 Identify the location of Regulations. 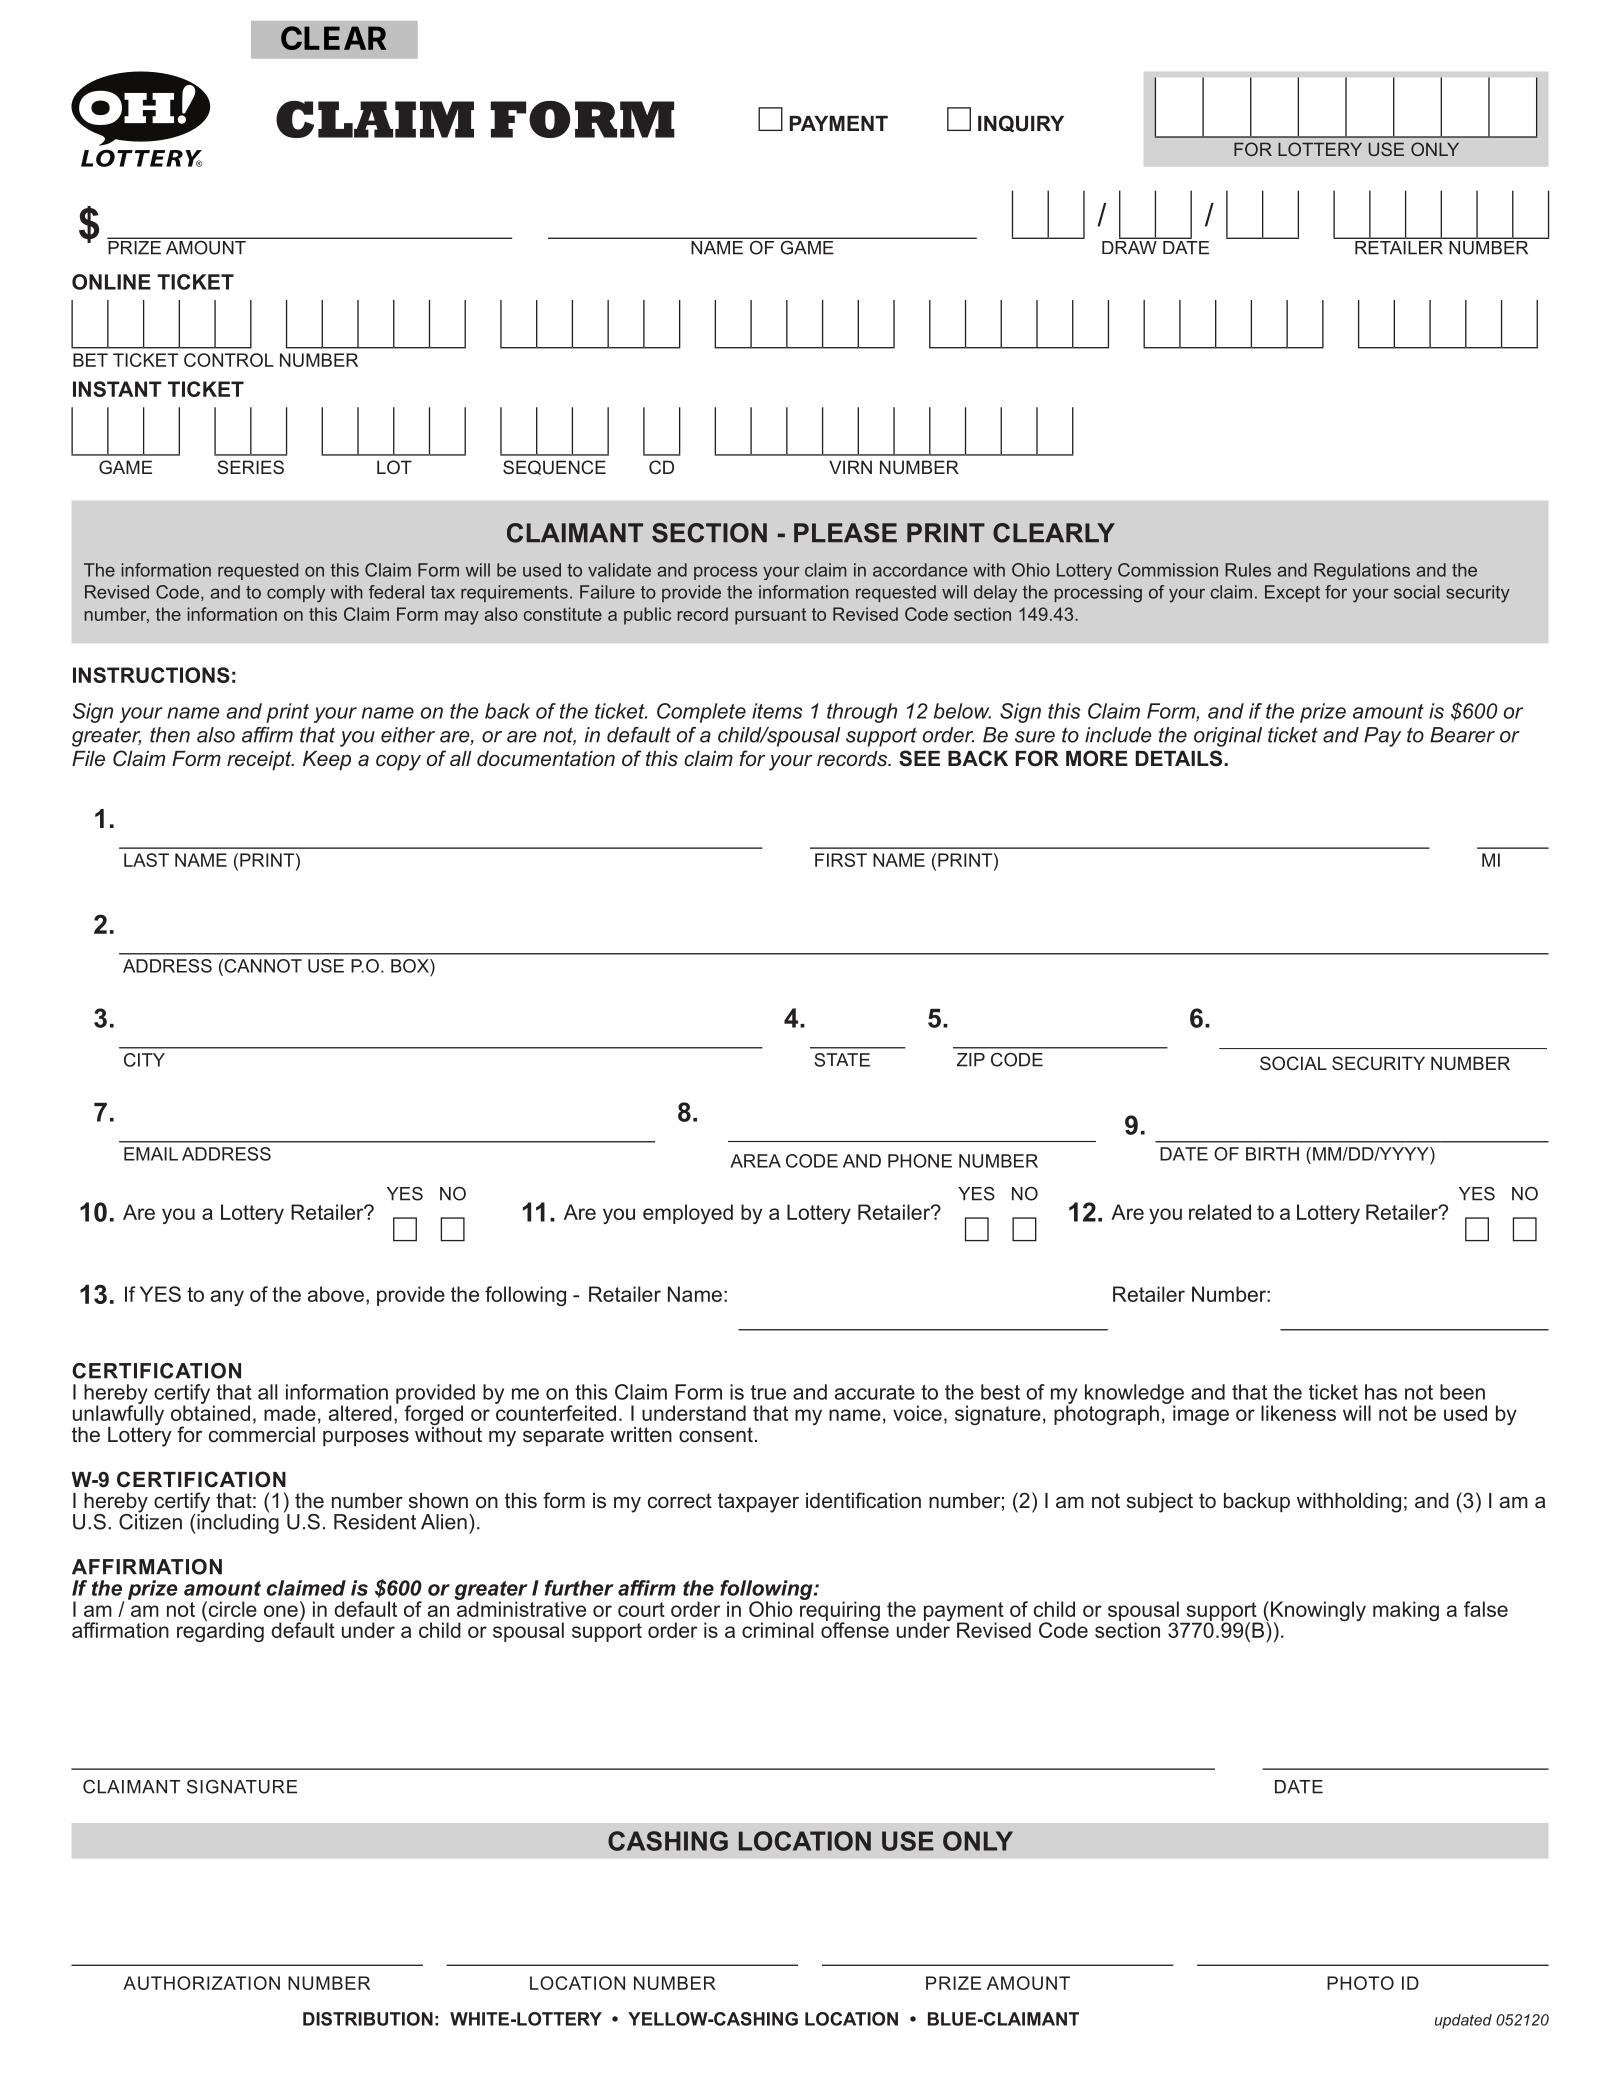
(1362, 571).
